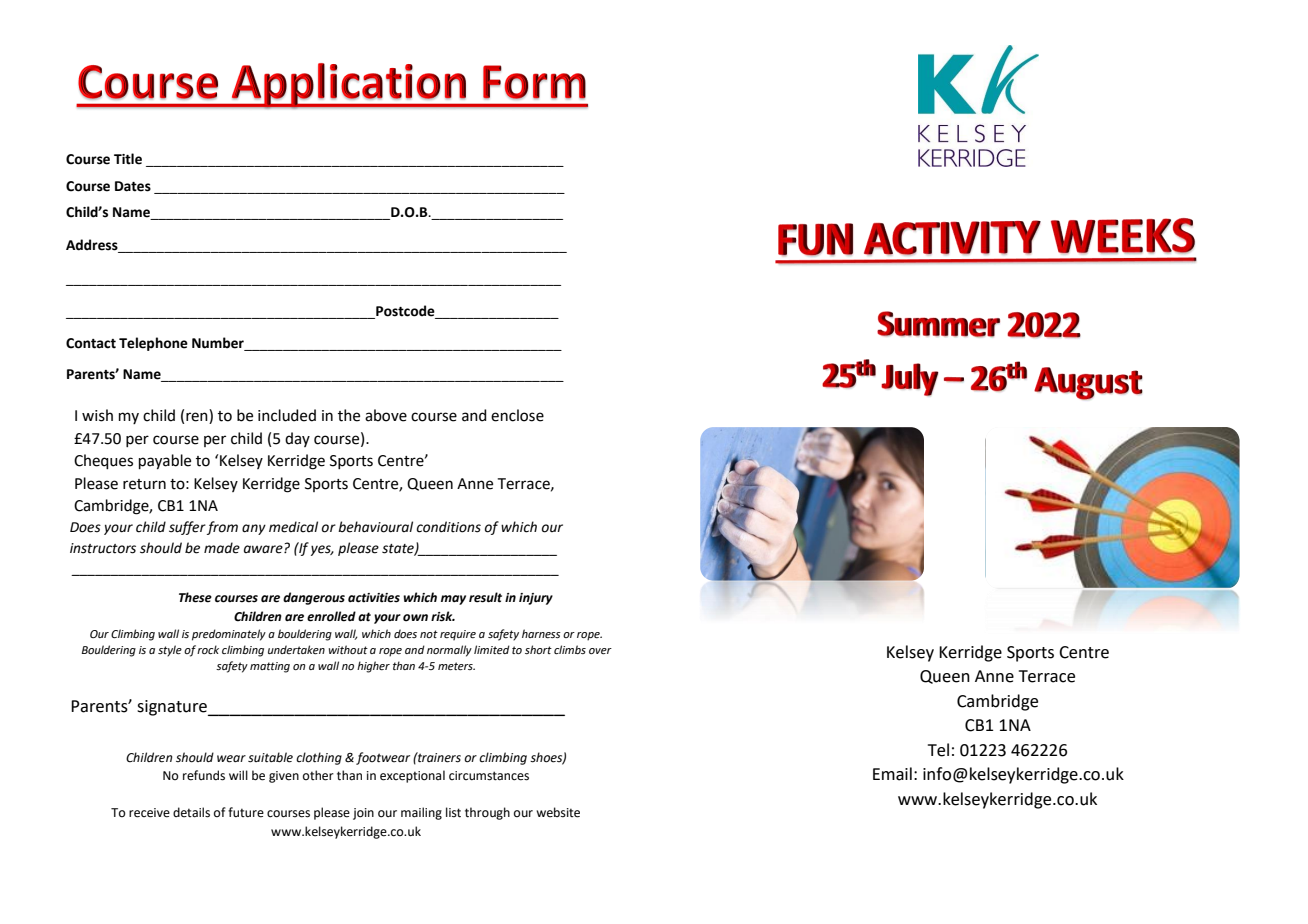  I want to click on circumstances, so click(489, 776).
